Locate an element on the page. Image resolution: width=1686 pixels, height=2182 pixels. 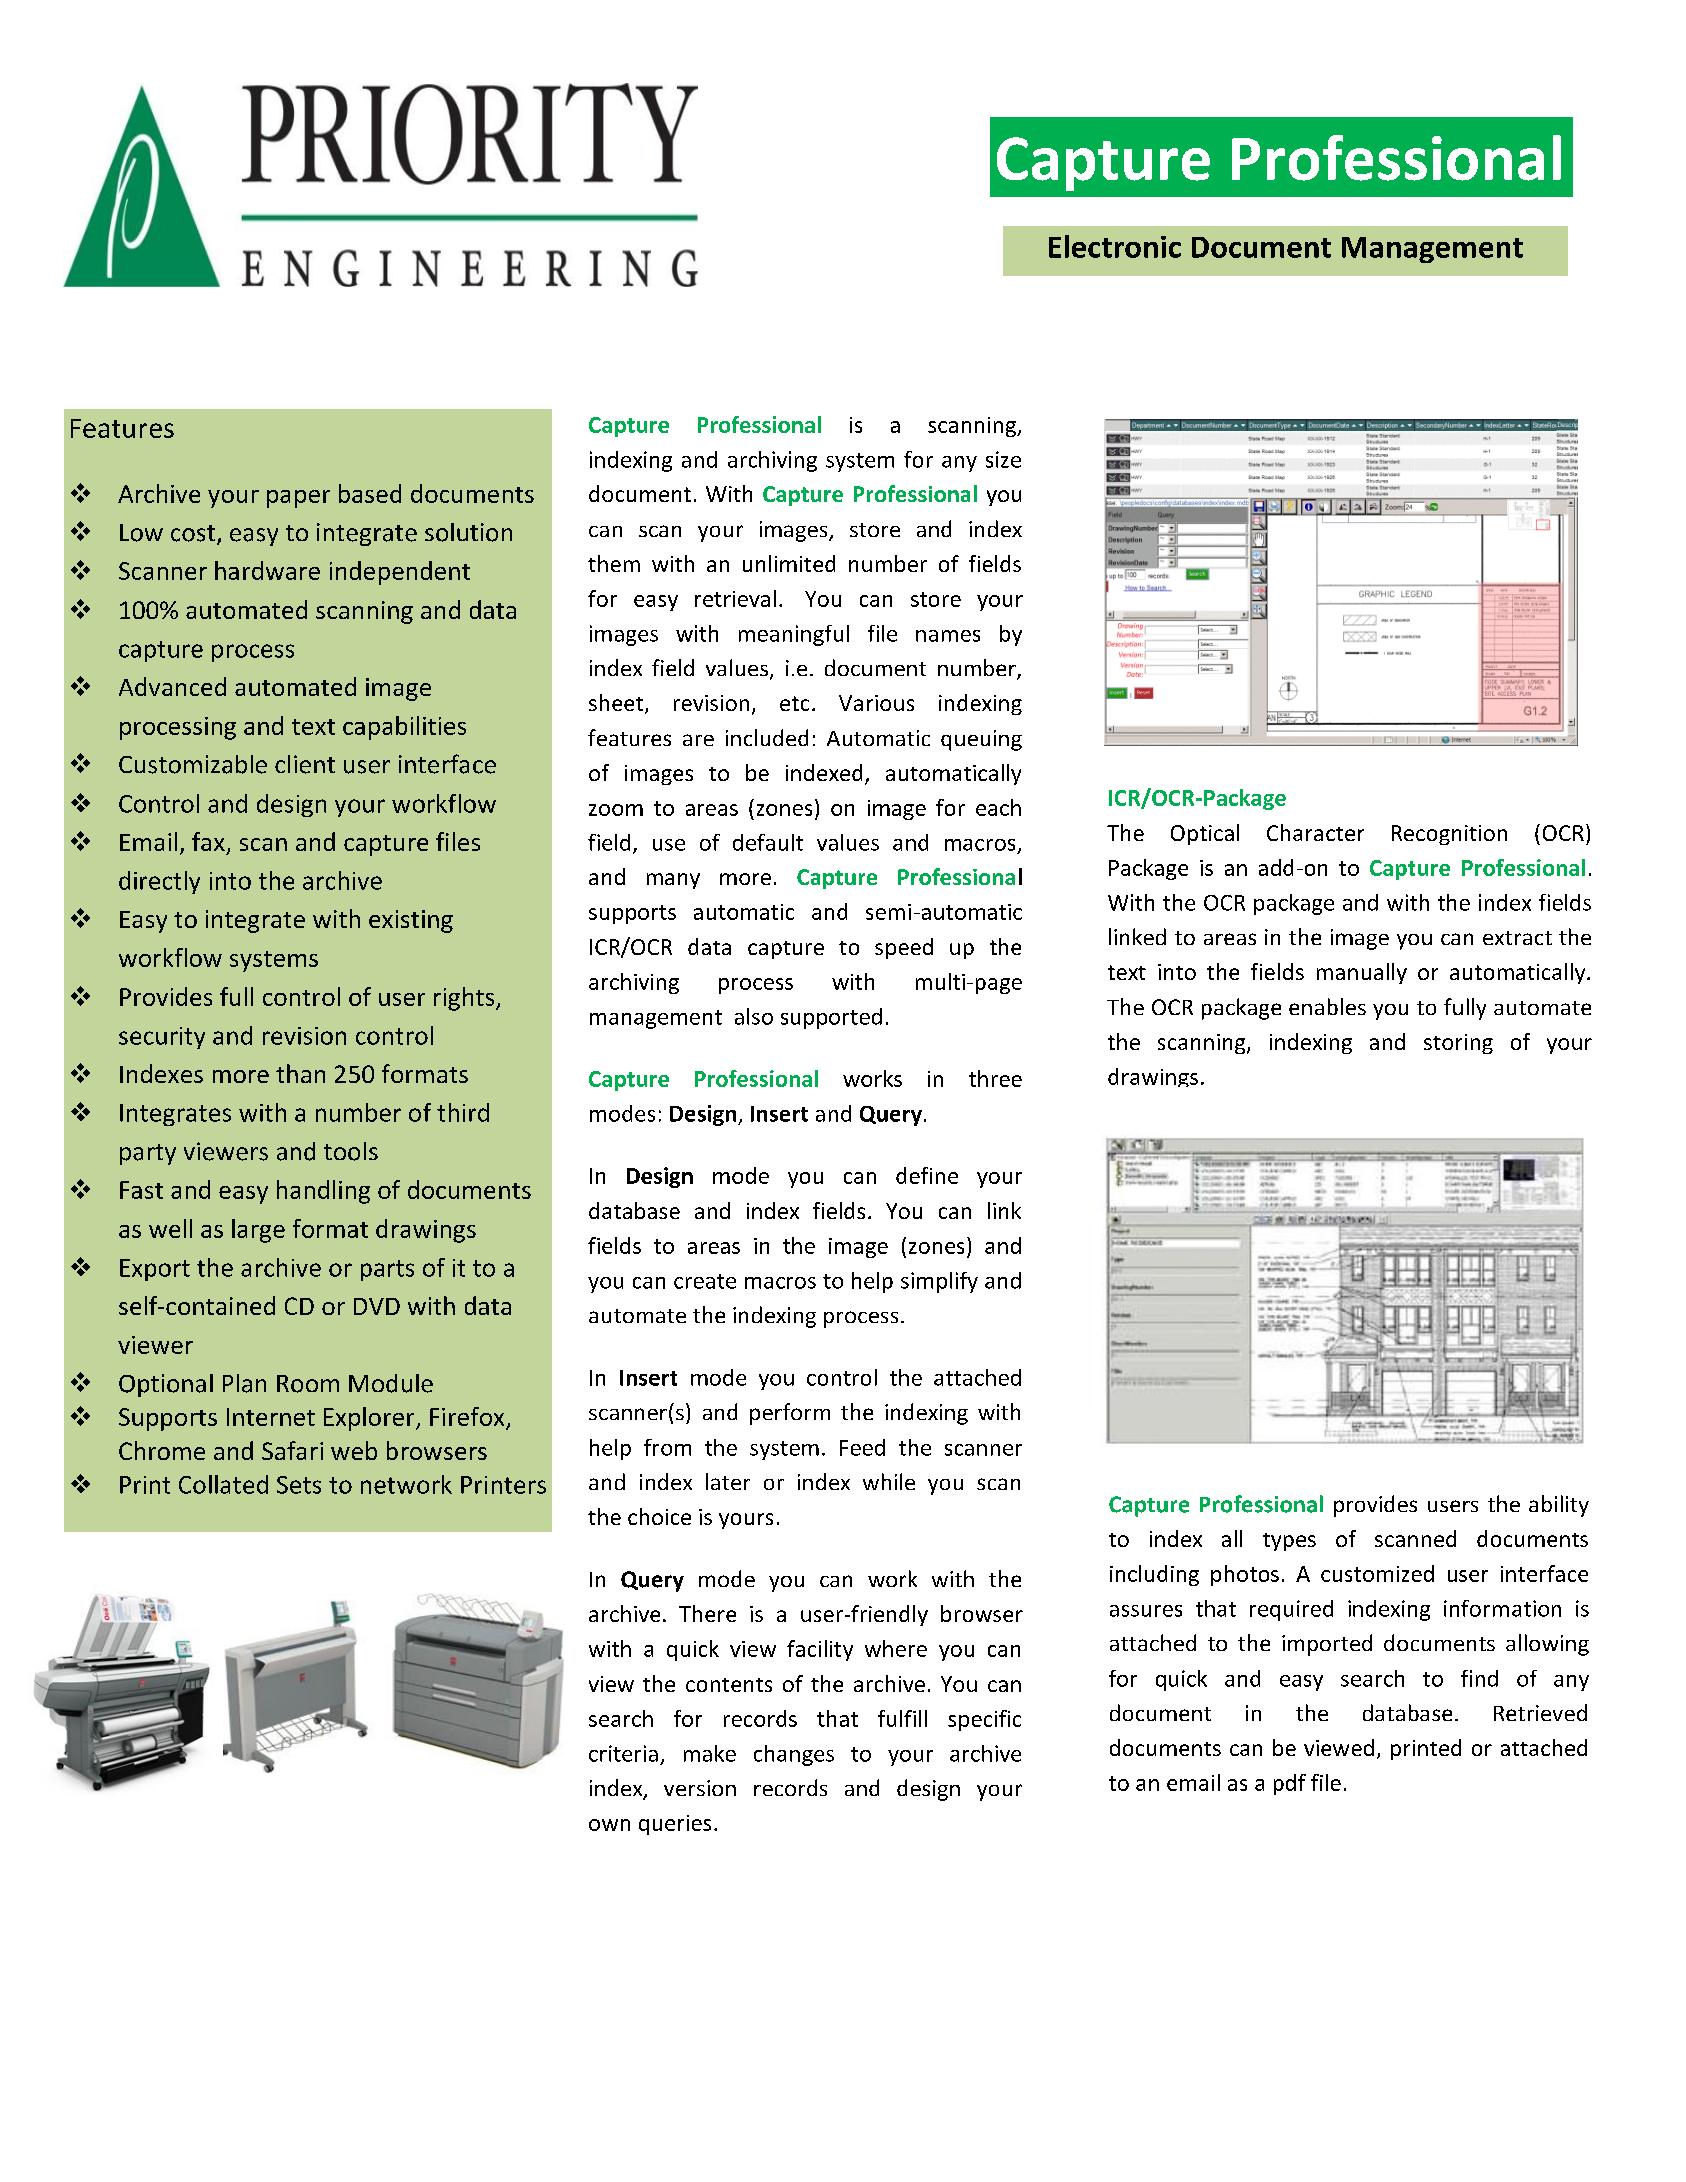
own is located at coordinates (609, 1825).
